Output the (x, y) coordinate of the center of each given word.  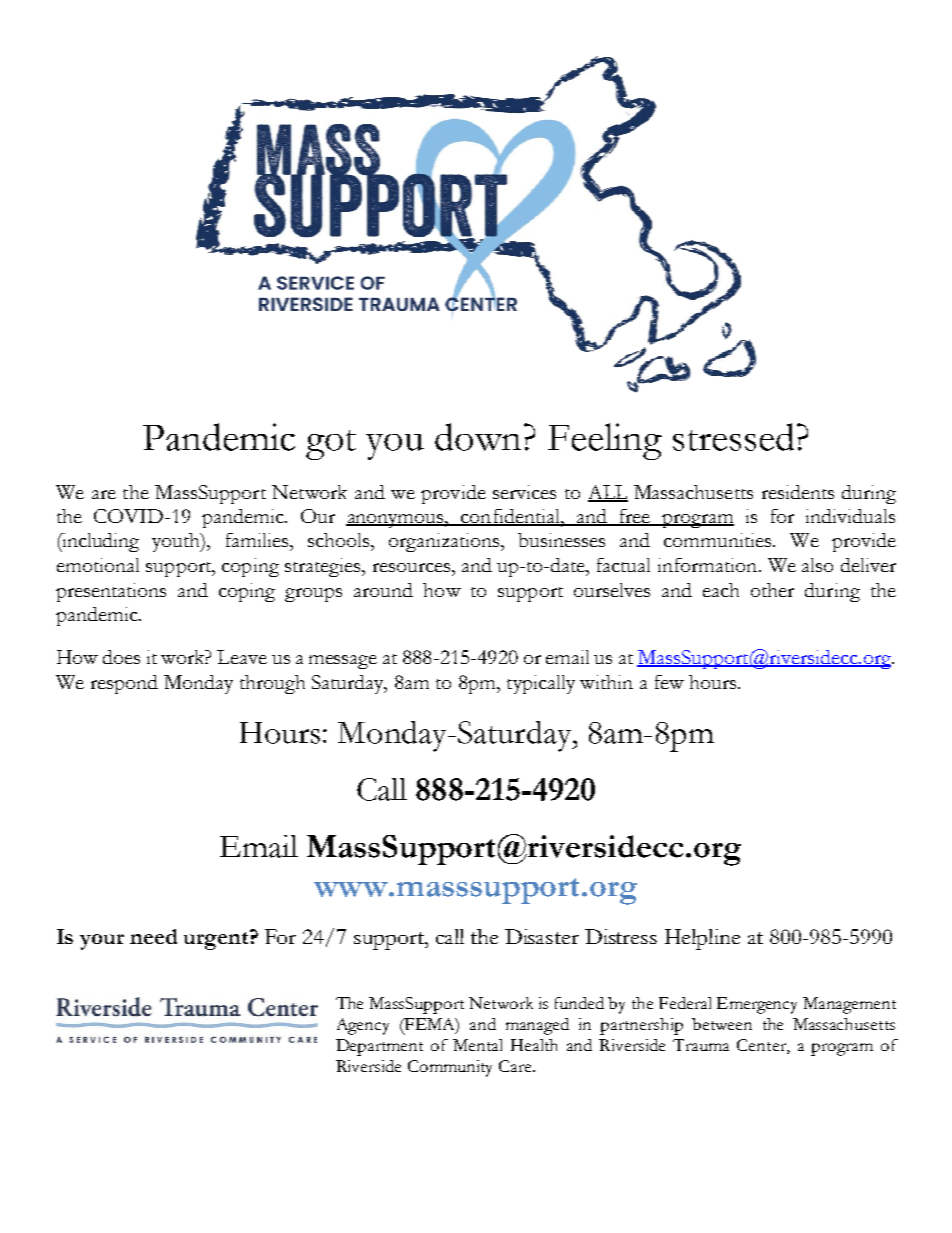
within (606, 682)
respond (124, 684)
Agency (363, 1026)
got (331, 445)
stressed (733, 437)
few (669, 682)
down (480, 437)
